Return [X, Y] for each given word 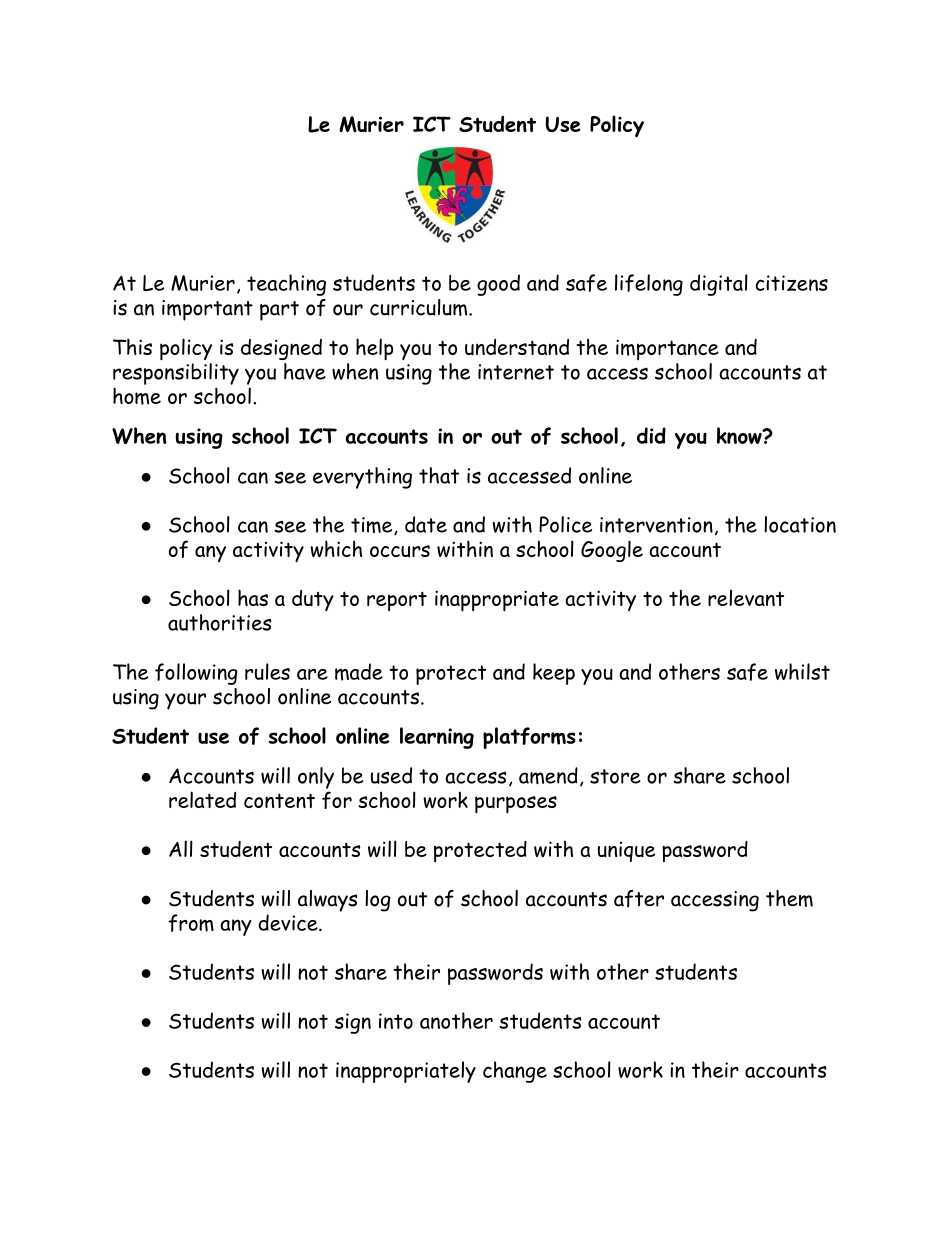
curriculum [420, 307]
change [515, 1072]
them [789, 898]
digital [719, 285]
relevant [746, 597]
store [615, 776]
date [426, 524]
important [207, 310]
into [396, 1021]
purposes [516, 804]
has [253, 597]
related [202, 799]
